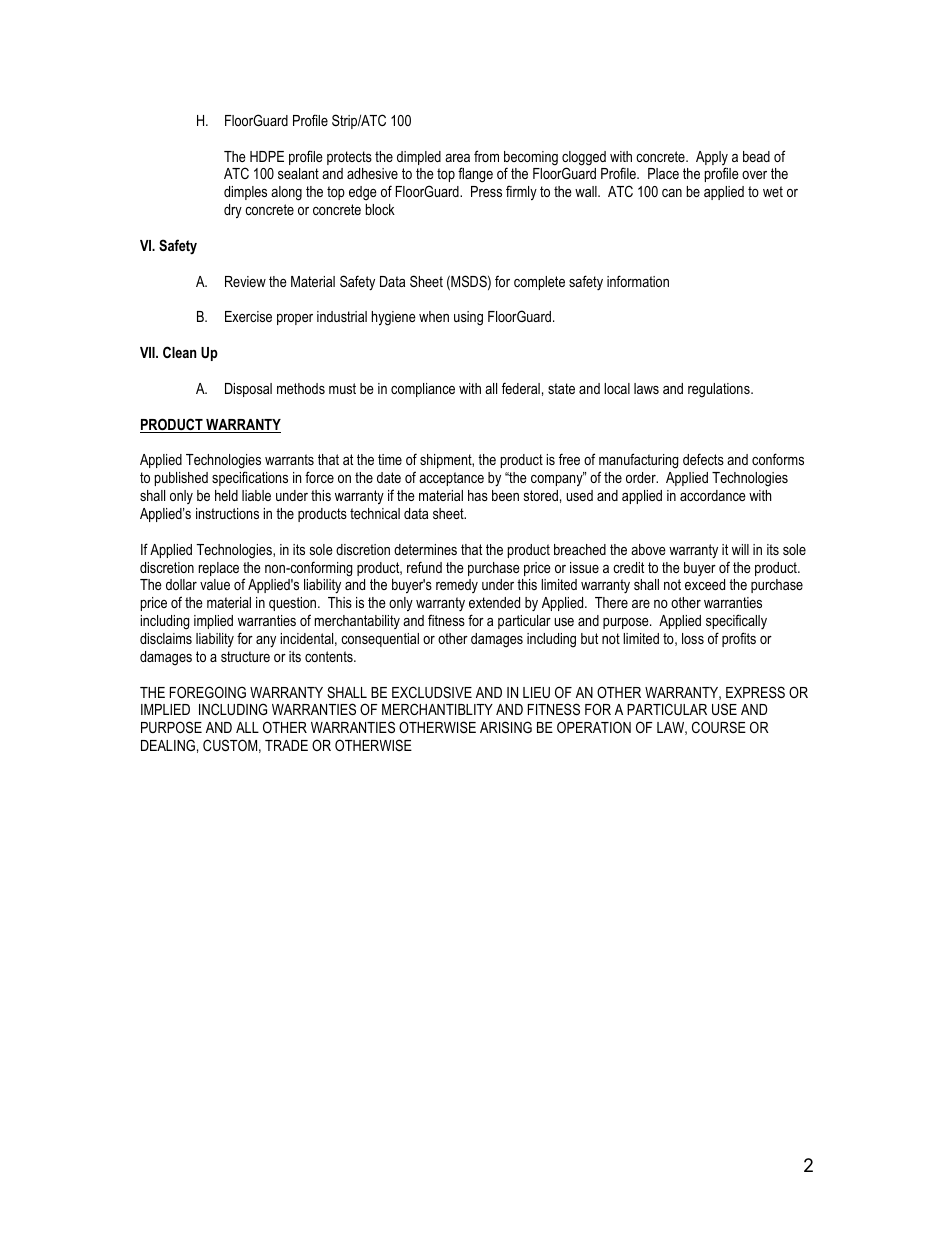 The height and width of the image is (1233, 952). What do you see at coordinates (468, 318) in the image?
I see `using` at bounding box center [468, 318].
